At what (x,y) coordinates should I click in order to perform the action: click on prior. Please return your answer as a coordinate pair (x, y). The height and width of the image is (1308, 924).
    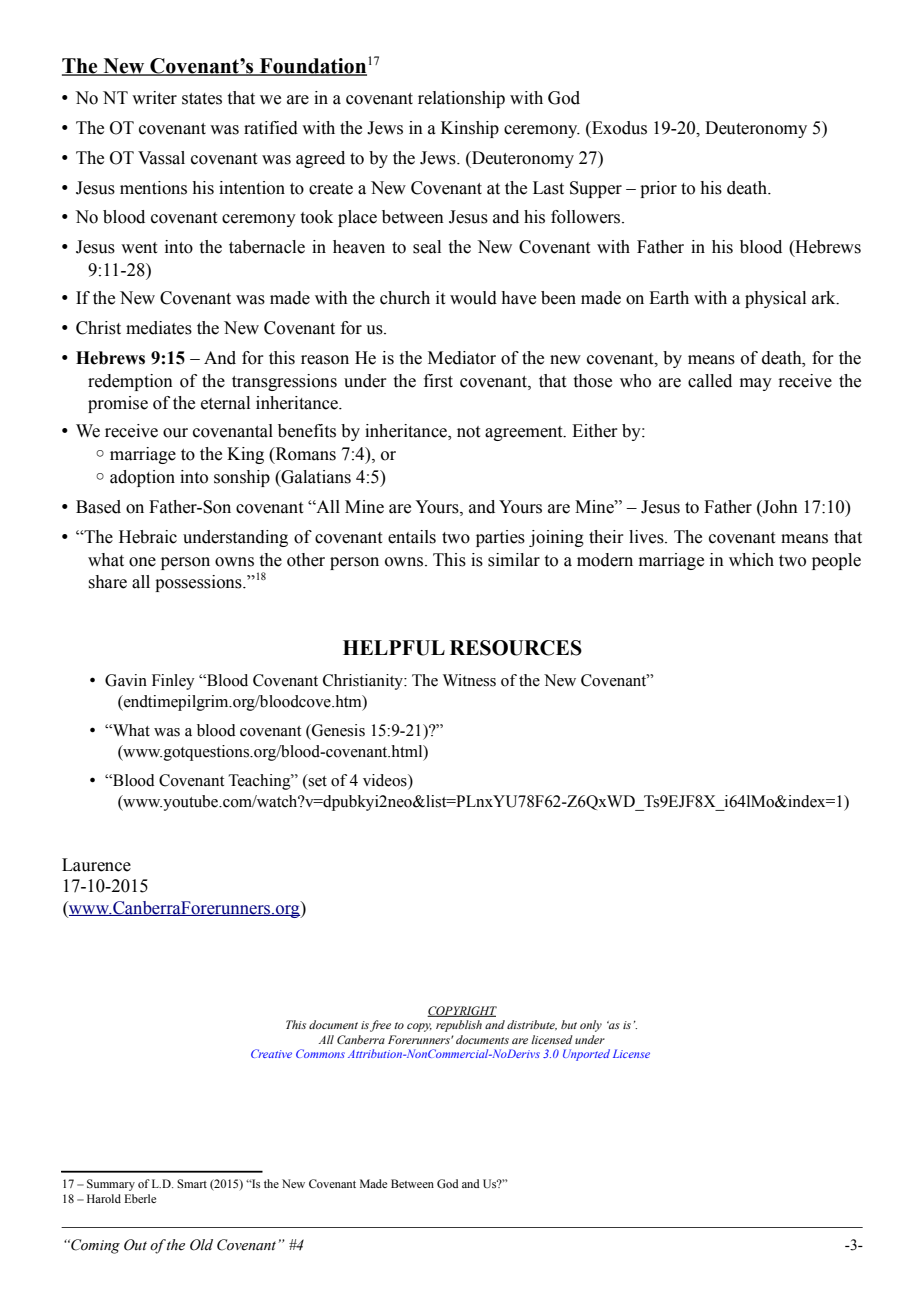
    Looking at the image, I should click on (658, 189).
